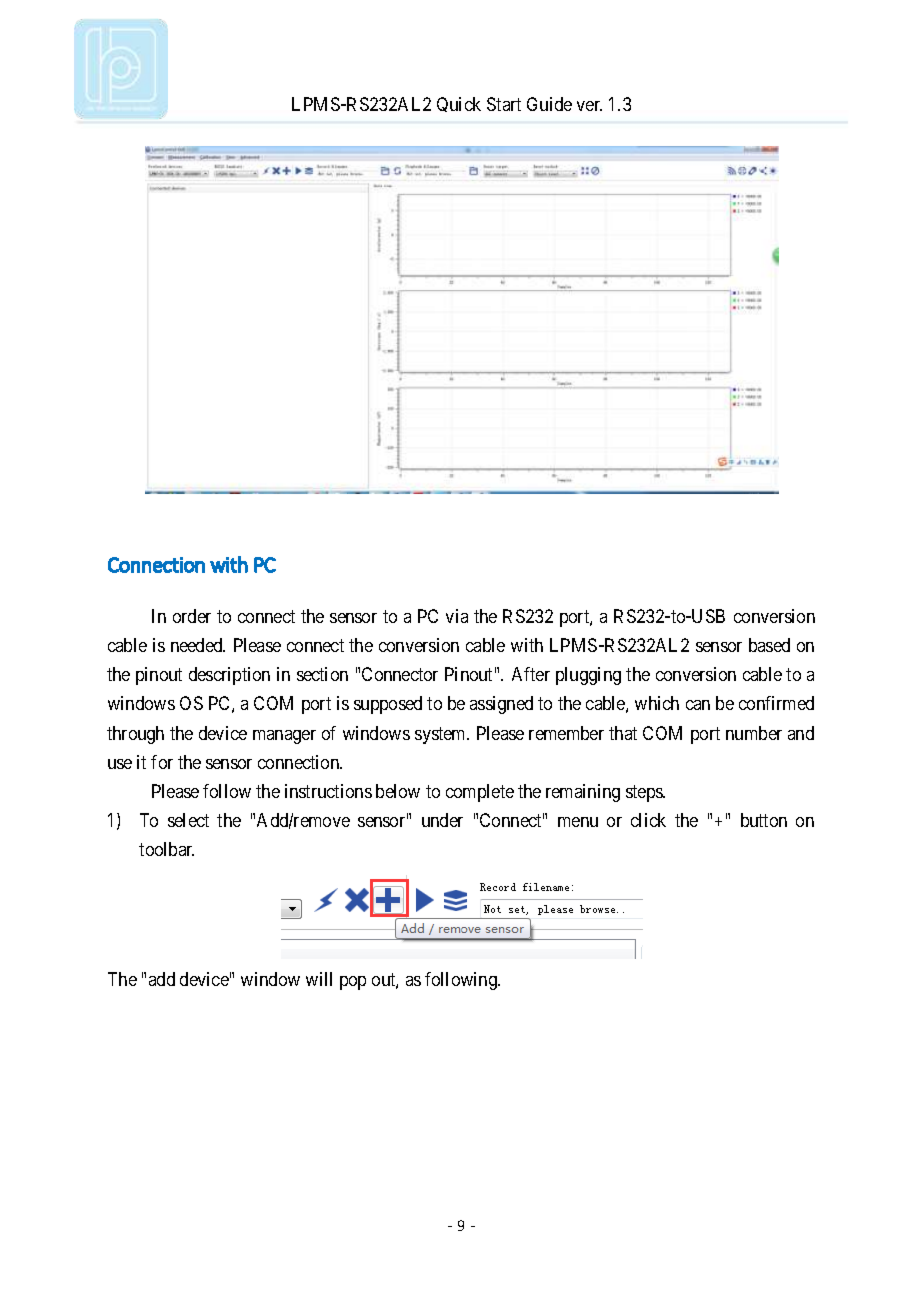 Image resolution: width=924 pixels, height=1308 pixels. I want to click on can, so click(698, 705).
